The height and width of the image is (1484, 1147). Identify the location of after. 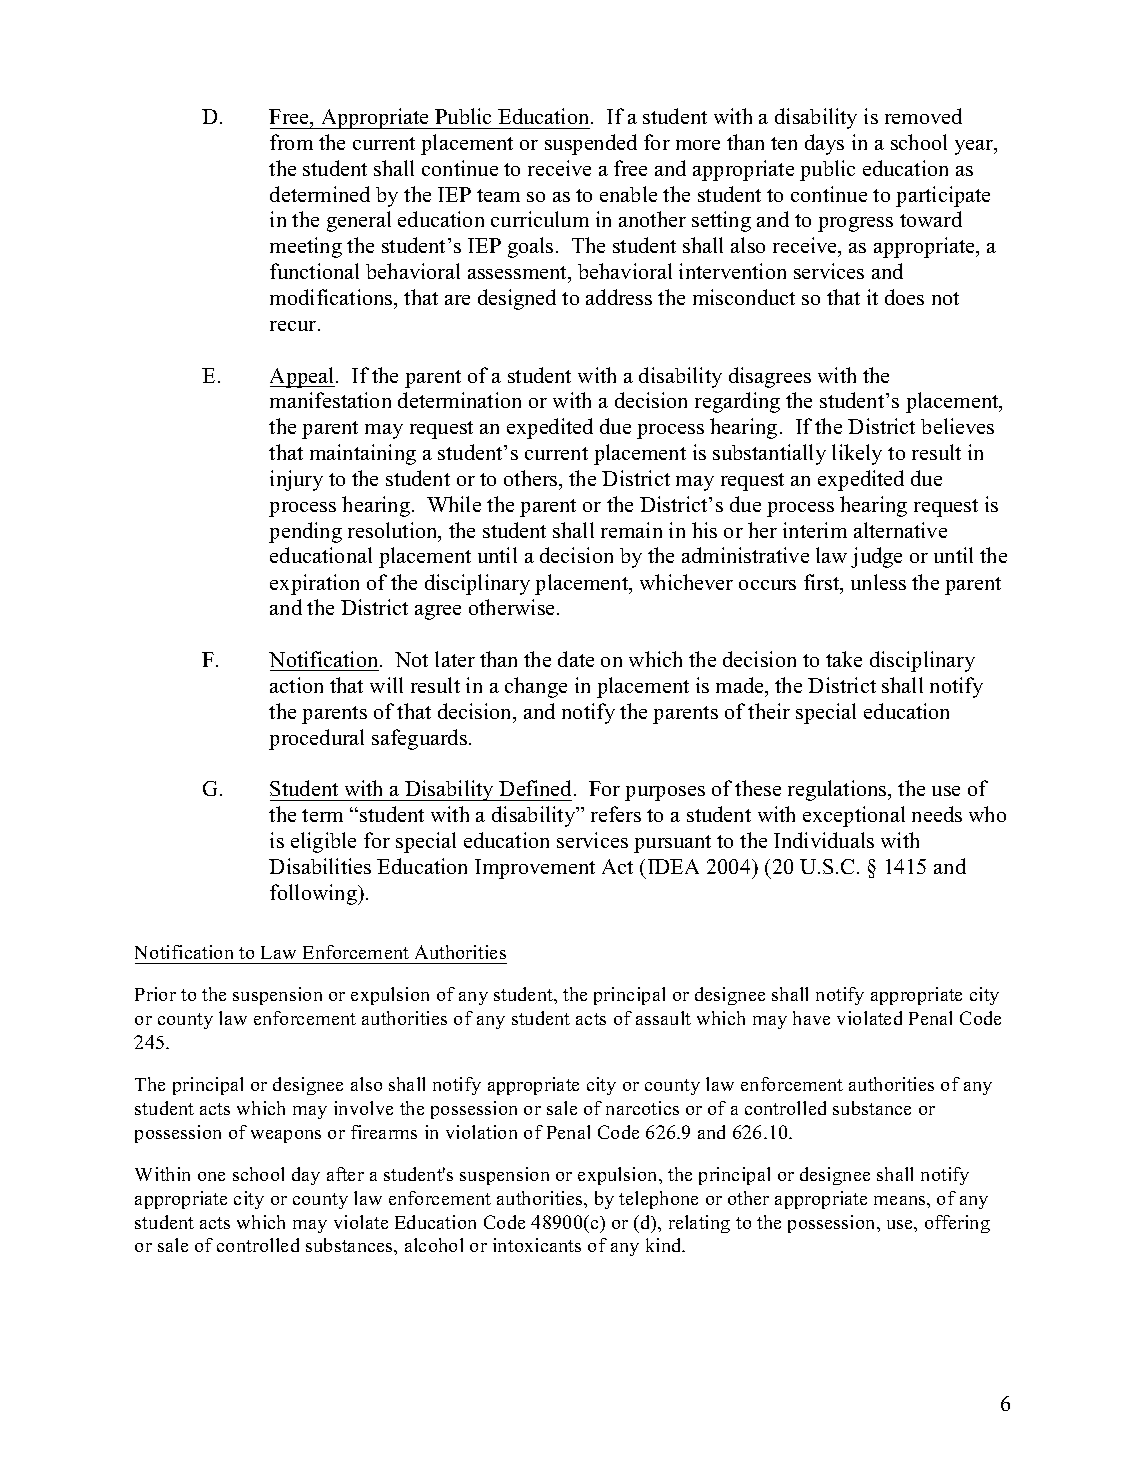
(345, 1174).
